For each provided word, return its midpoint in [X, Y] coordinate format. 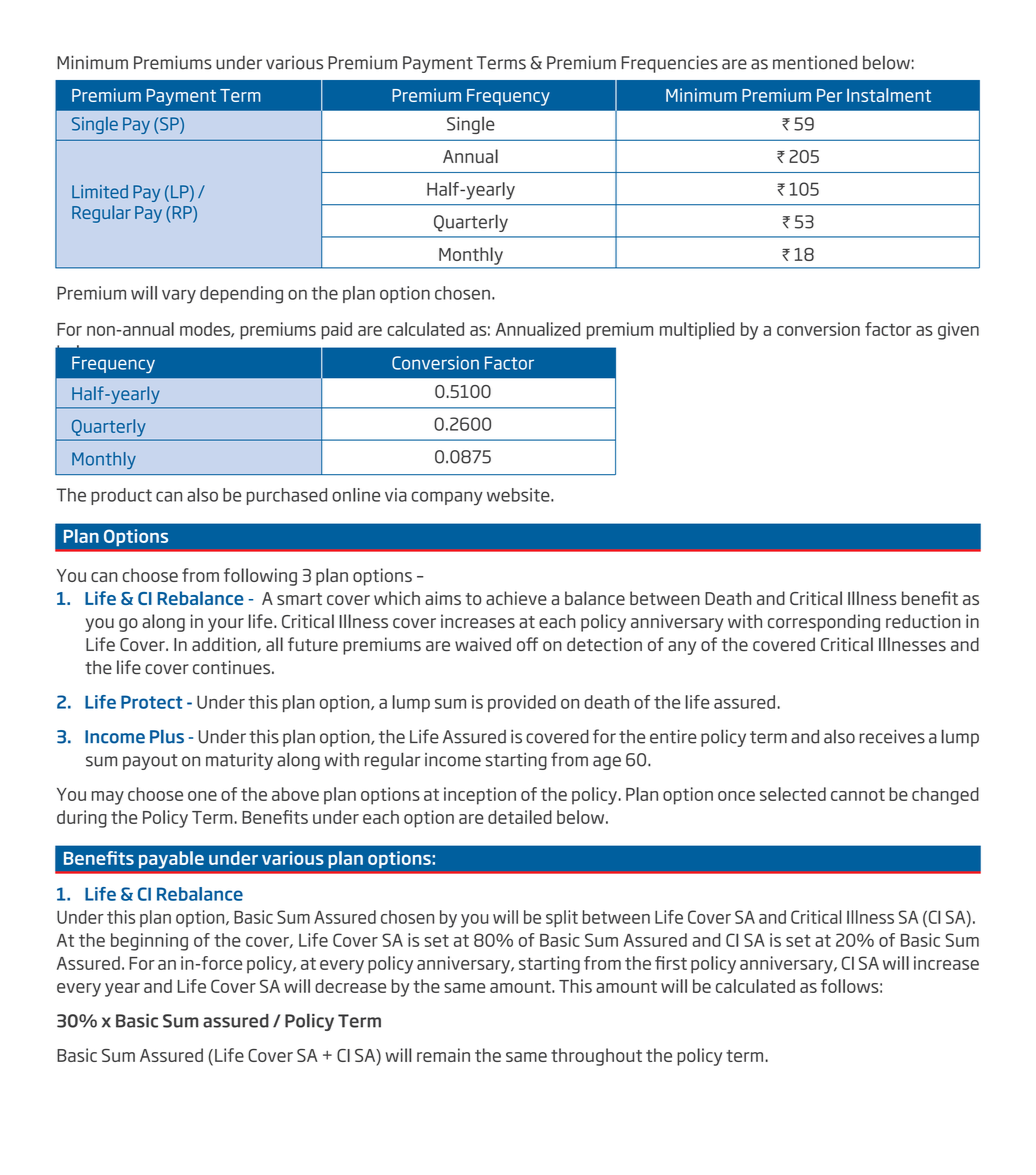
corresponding [824, 623]
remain [443, 1055]
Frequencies [670, 64]
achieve [516, 598]
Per [829, 95]
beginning [149, 942]
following [260, 577]
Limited [100, 192]
